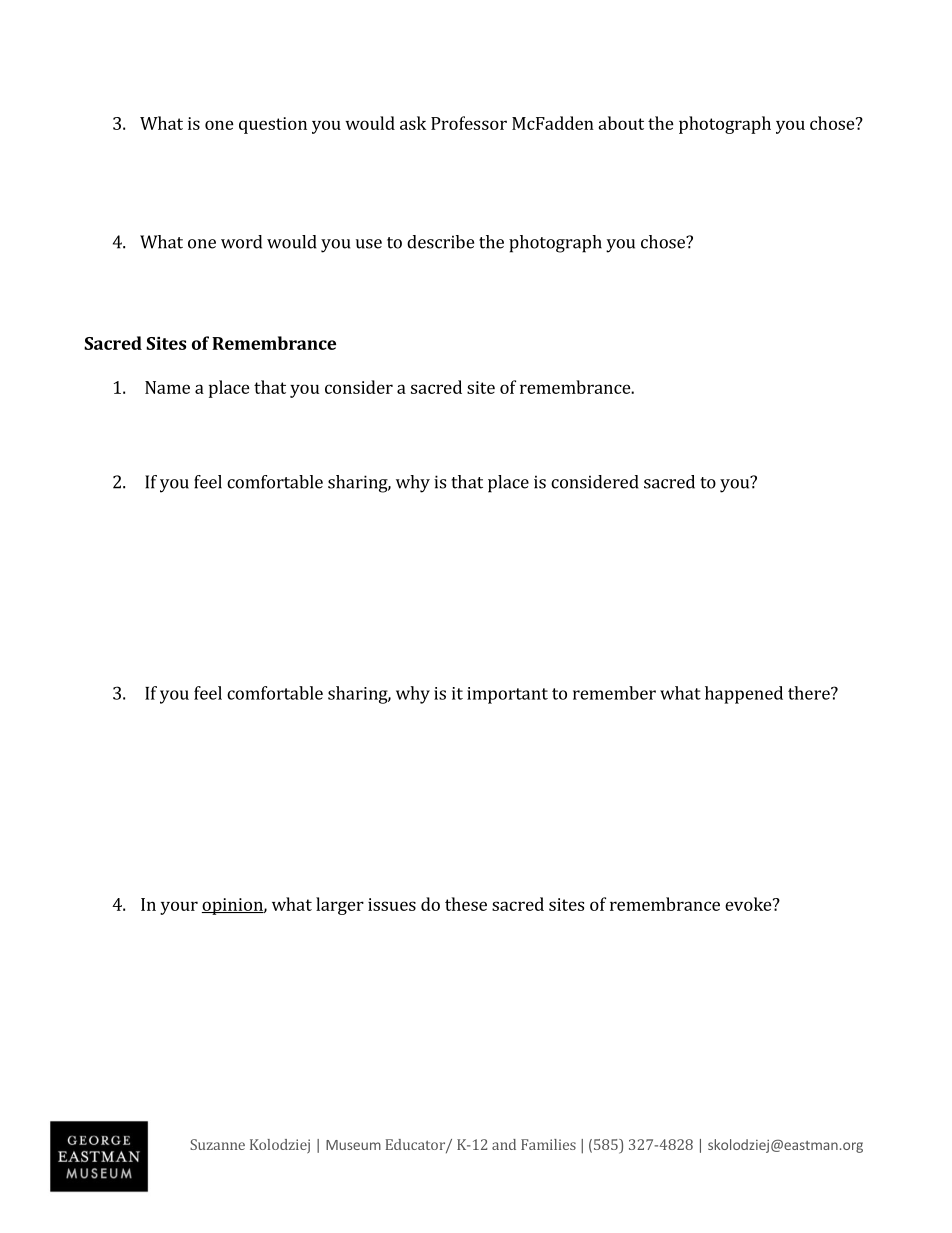 Image resolution: width=952 pixels, height=1233 pixels. What do you see at coordinates (614, 693) in the screenshot?
I see `remember` at bounding box center [614, 693].
